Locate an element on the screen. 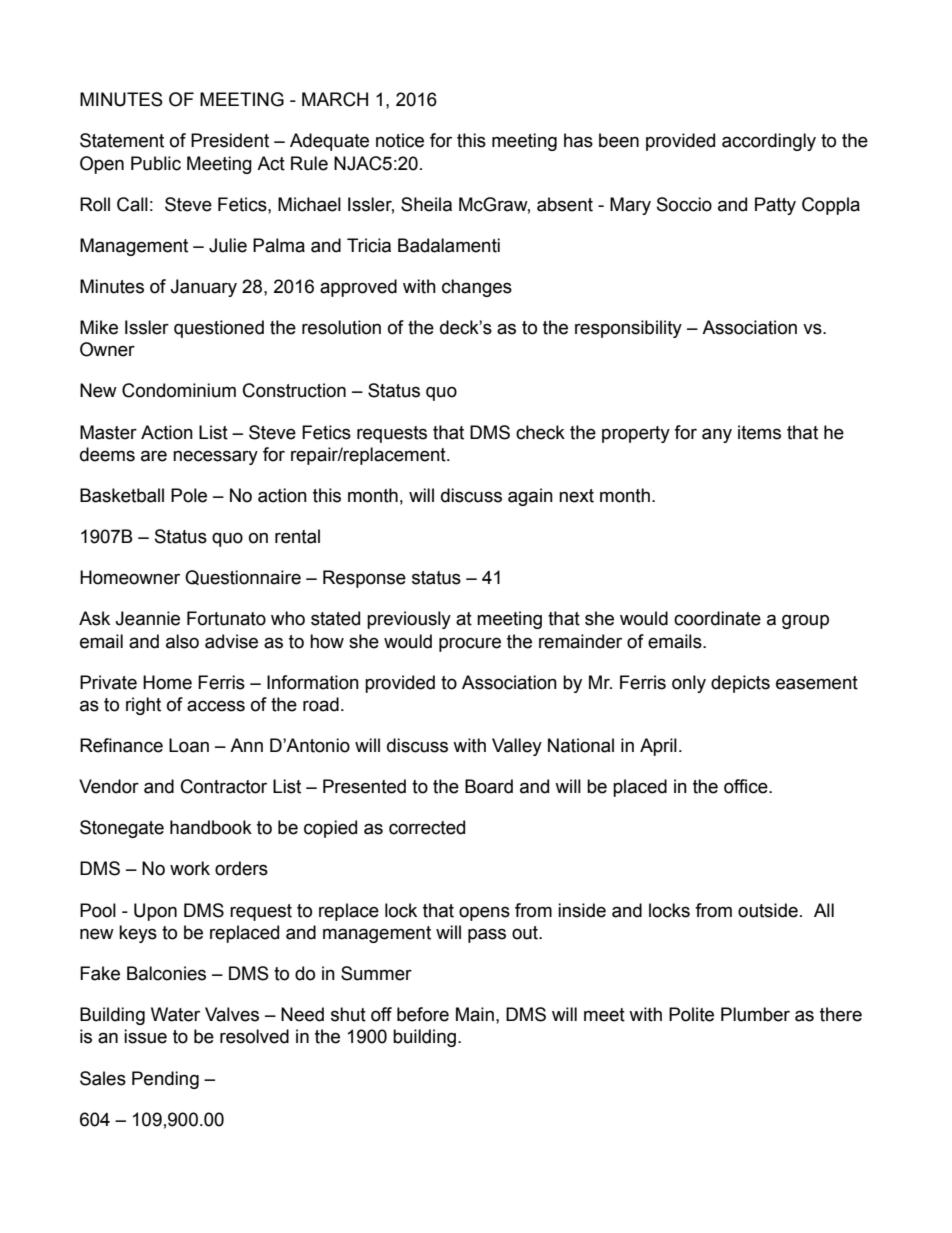 The image size is (952, 1233). before is located at coordinates (423, 1014).
